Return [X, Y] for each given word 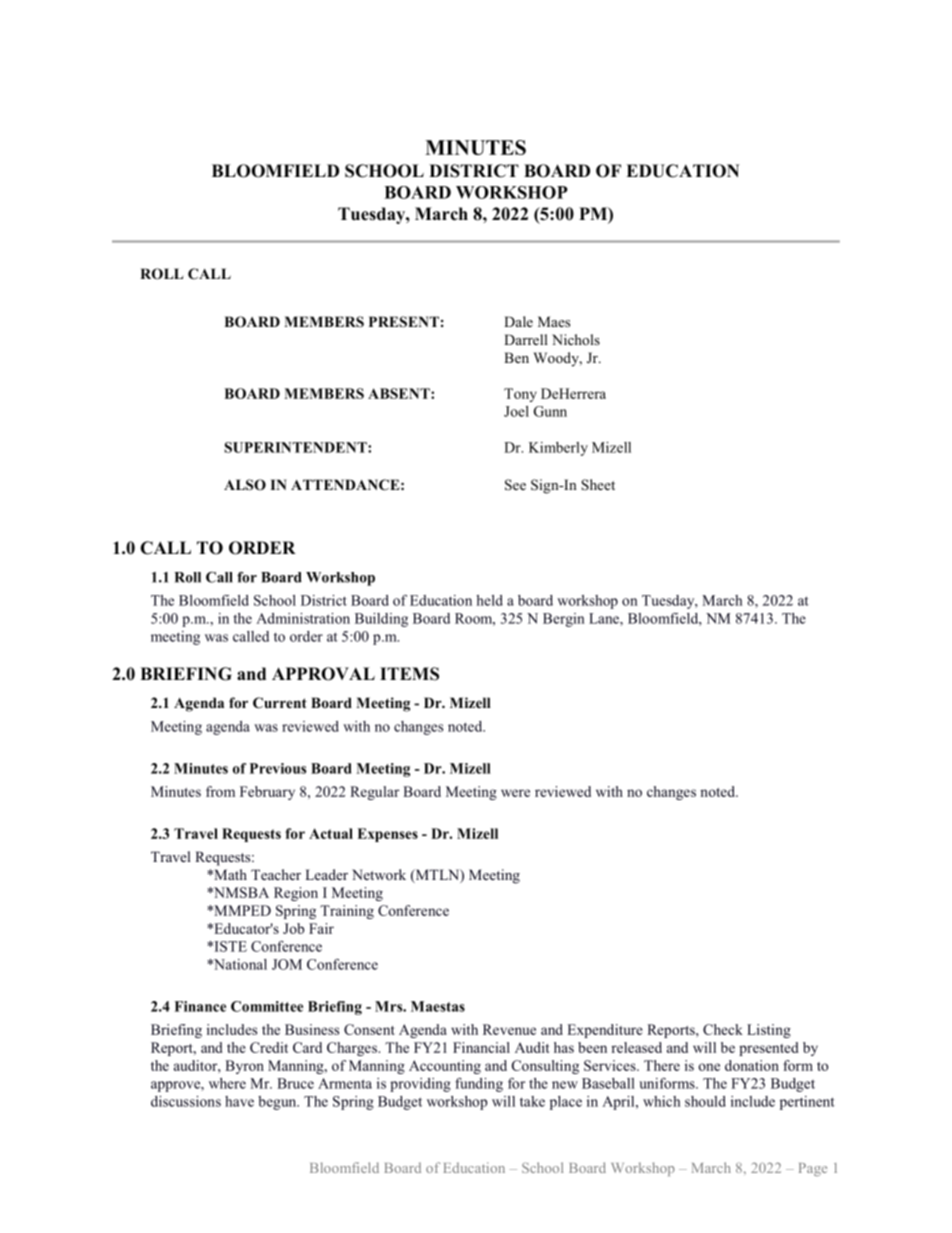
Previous [278, 768]
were [515, 793]
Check [723, 1029]
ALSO [245, 485]
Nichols [576, 339]
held [489, 600]
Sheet [598, 485]
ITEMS [409, 674]
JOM [287, 964]
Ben [516, 357]
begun [278, 1103]
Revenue [509, 1029]
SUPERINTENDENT [296, 447]
